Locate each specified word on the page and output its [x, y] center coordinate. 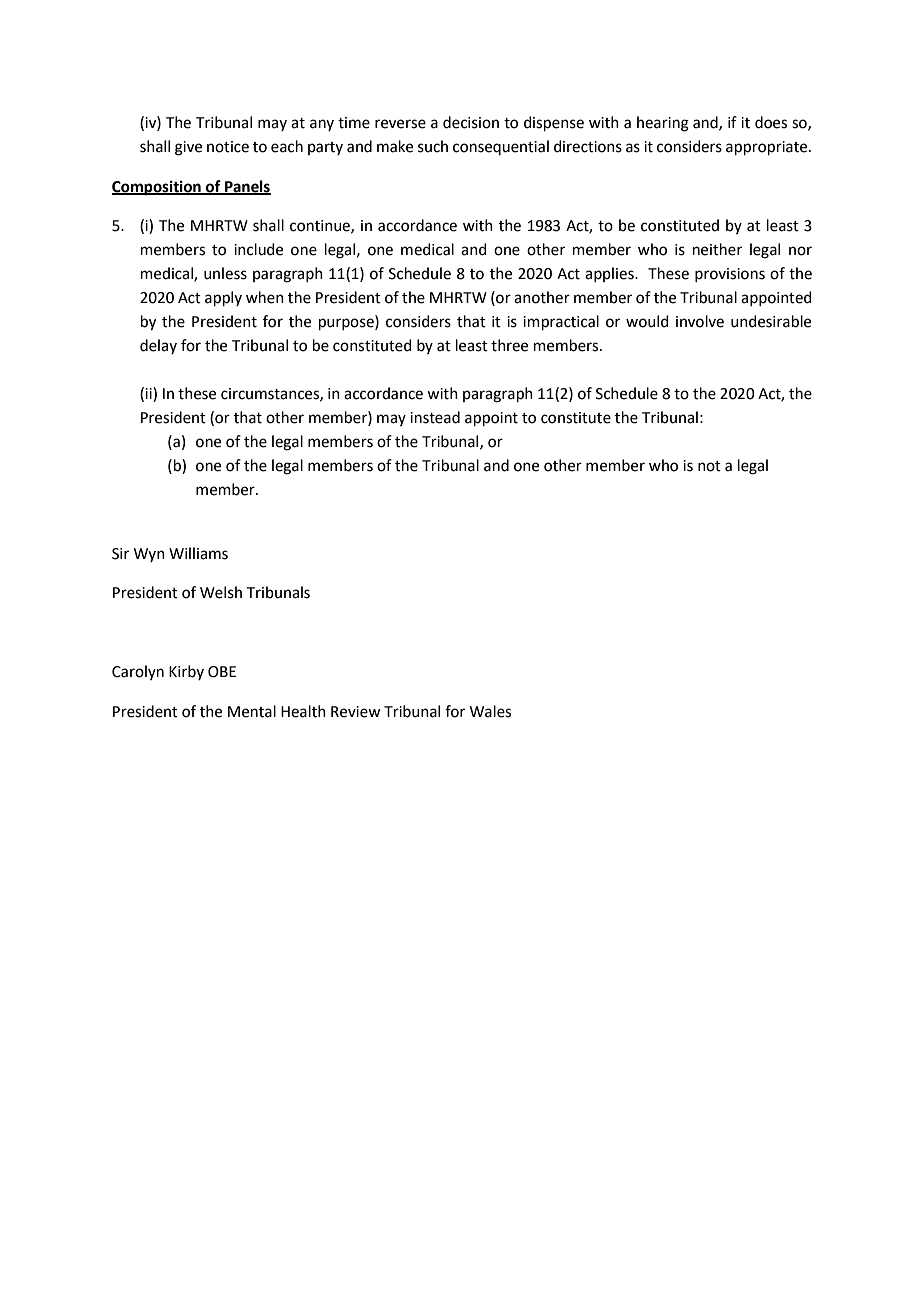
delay [158, 346]
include [258, 249]
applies [610, 274]
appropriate [768, 148]
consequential [501, 147]
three [509, 345]
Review [355, 712]
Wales [490, 711]
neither [717, 249]
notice [228, 147]
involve [700, 321]
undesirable [771, 321]
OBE [222, 672]
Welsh [221, 592]
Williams [198, 553]
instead [435, 417]
